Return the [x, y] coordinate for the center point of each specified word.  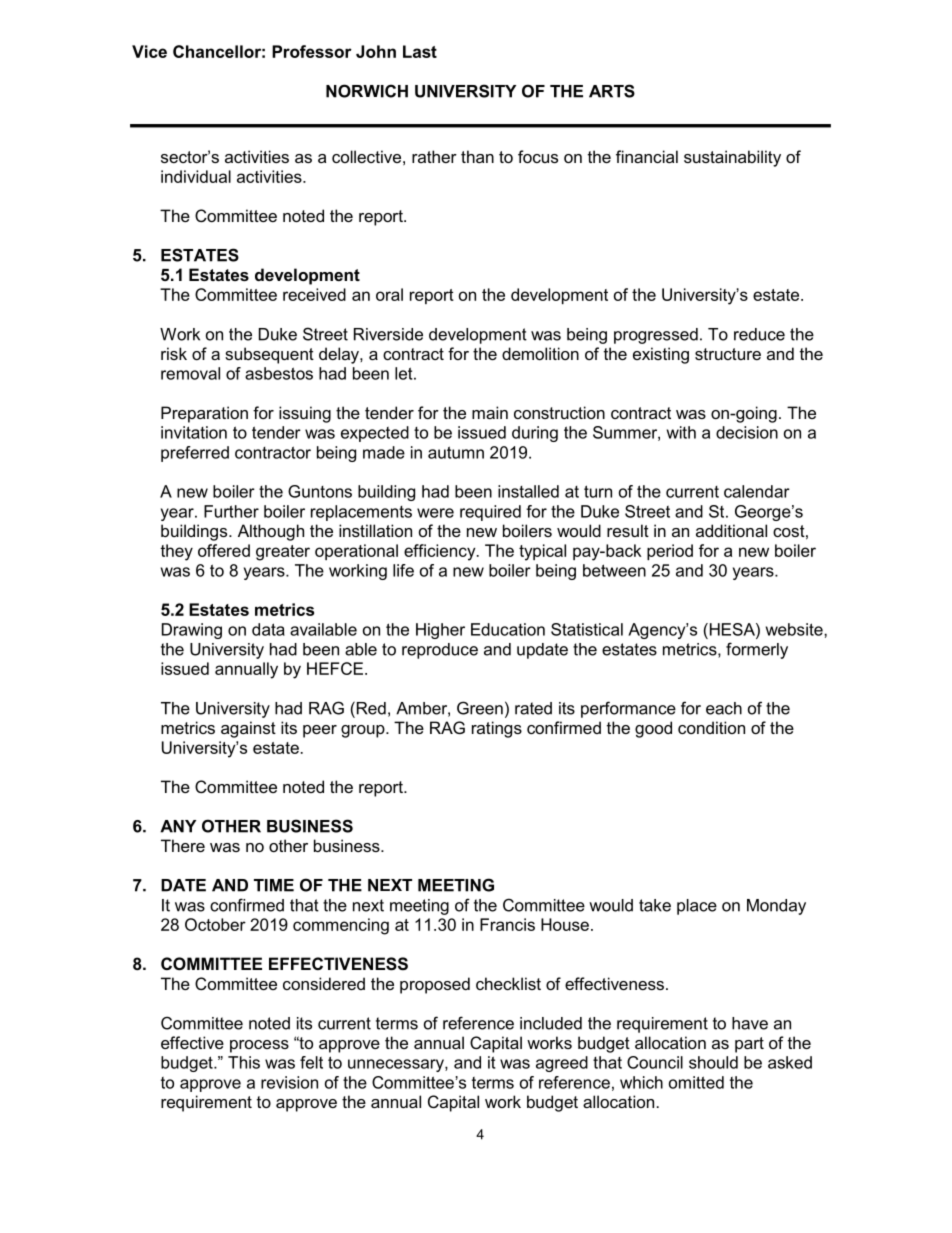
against [248, 729]
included [551, 1023]
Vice [149, 51]
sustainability [732, 158]
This [244, 1062]
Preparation [204, 414]
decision [747, 432]
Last [420, 51]
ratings [497, 729]
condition [711, 727]
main [490, 412]
